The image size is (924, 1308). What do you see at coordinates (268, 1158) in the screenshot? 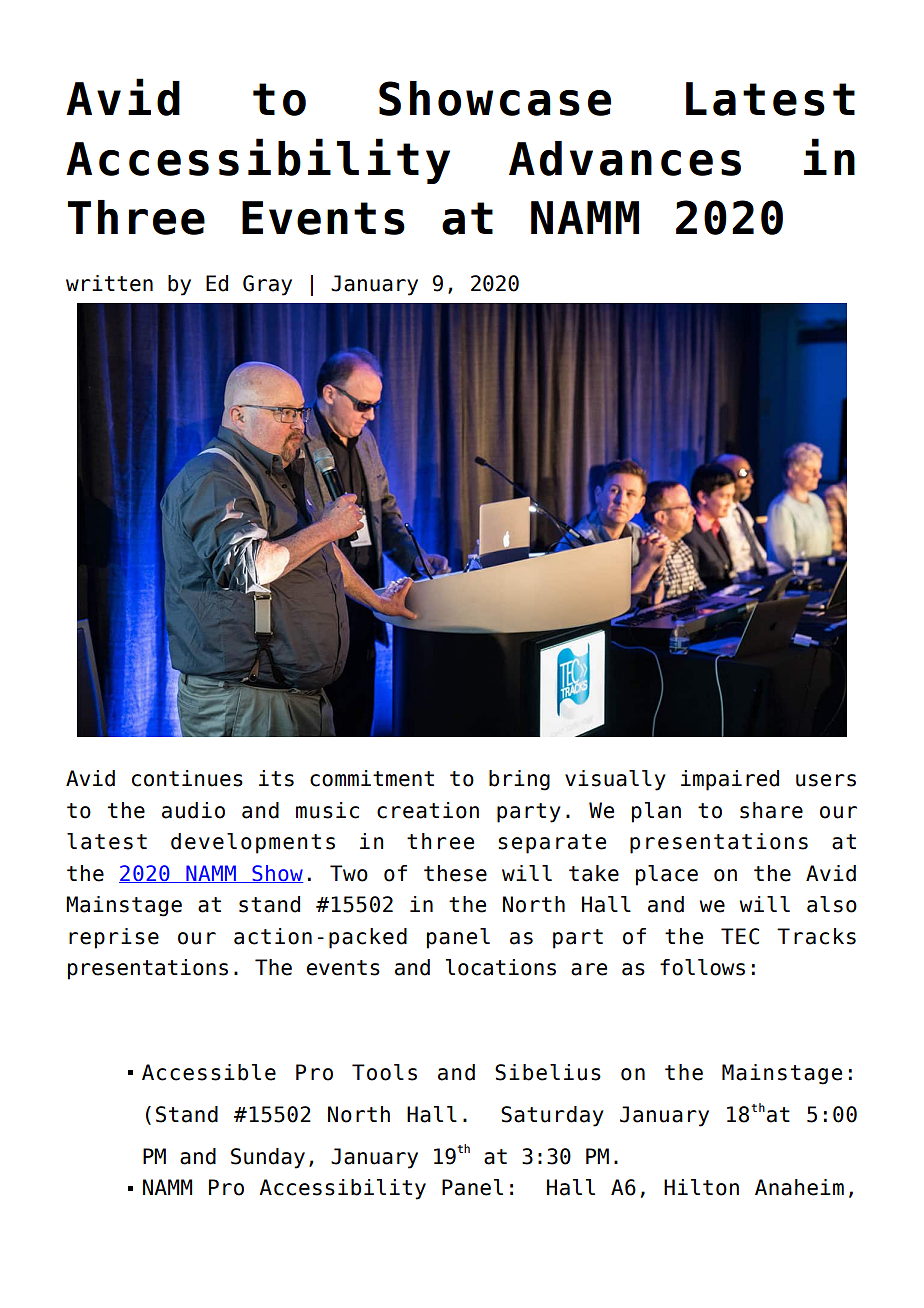
I see `Sunday` at bounding box center [268, 1158].
